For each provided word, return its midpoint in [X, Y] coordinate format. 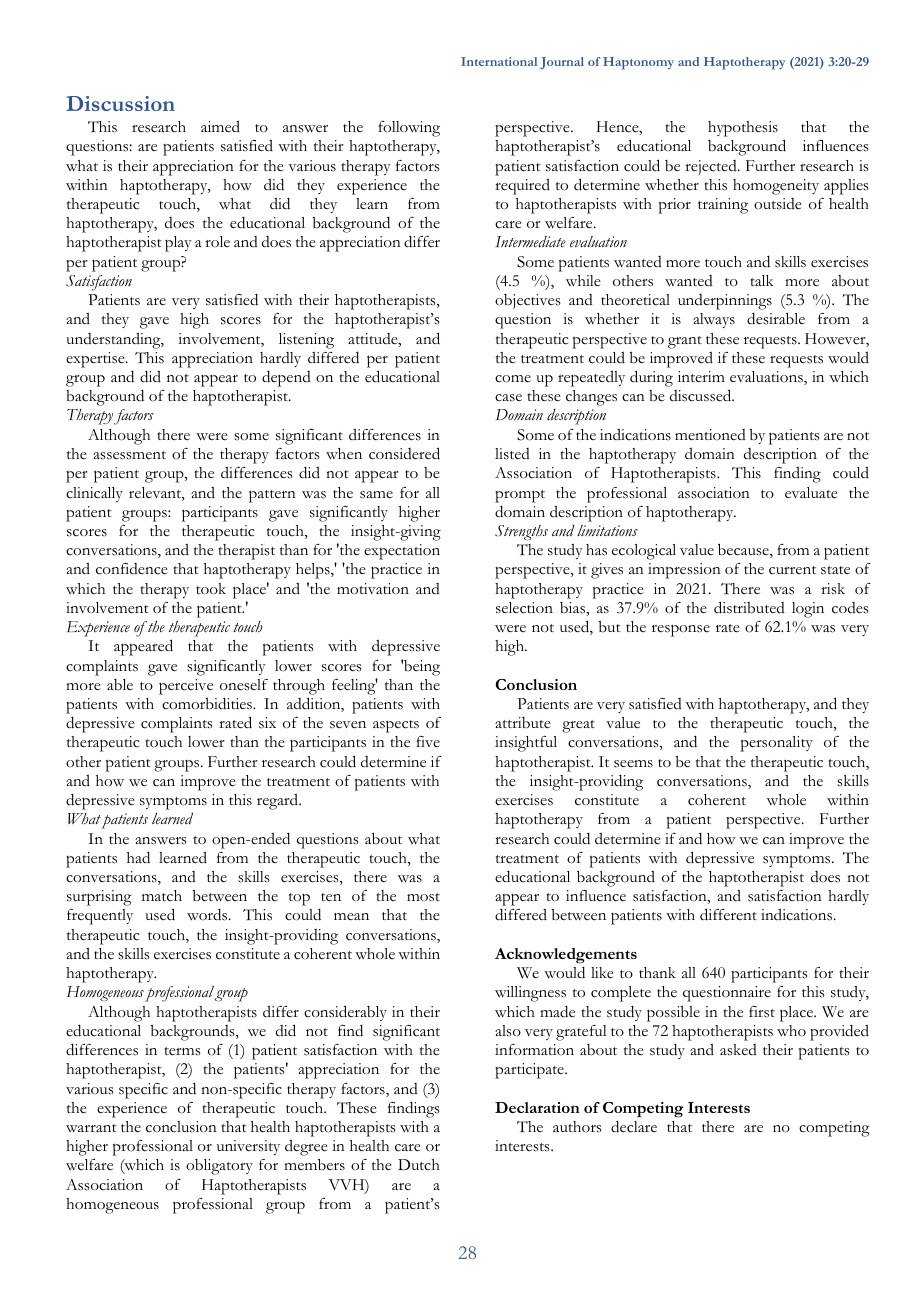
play [178, 244]
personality [777, 744]
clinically [94, 494]
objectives [528, 301]
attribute [523, 723]
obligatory [219, 1167]
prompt [520, 496]
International [499, 61]
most [423, 897]
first [762, 1012]
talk [761, 280]
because [744, 550]
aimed [220, 127]
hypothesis [743, 129]
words [208, 914]
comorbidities [208, 703]
